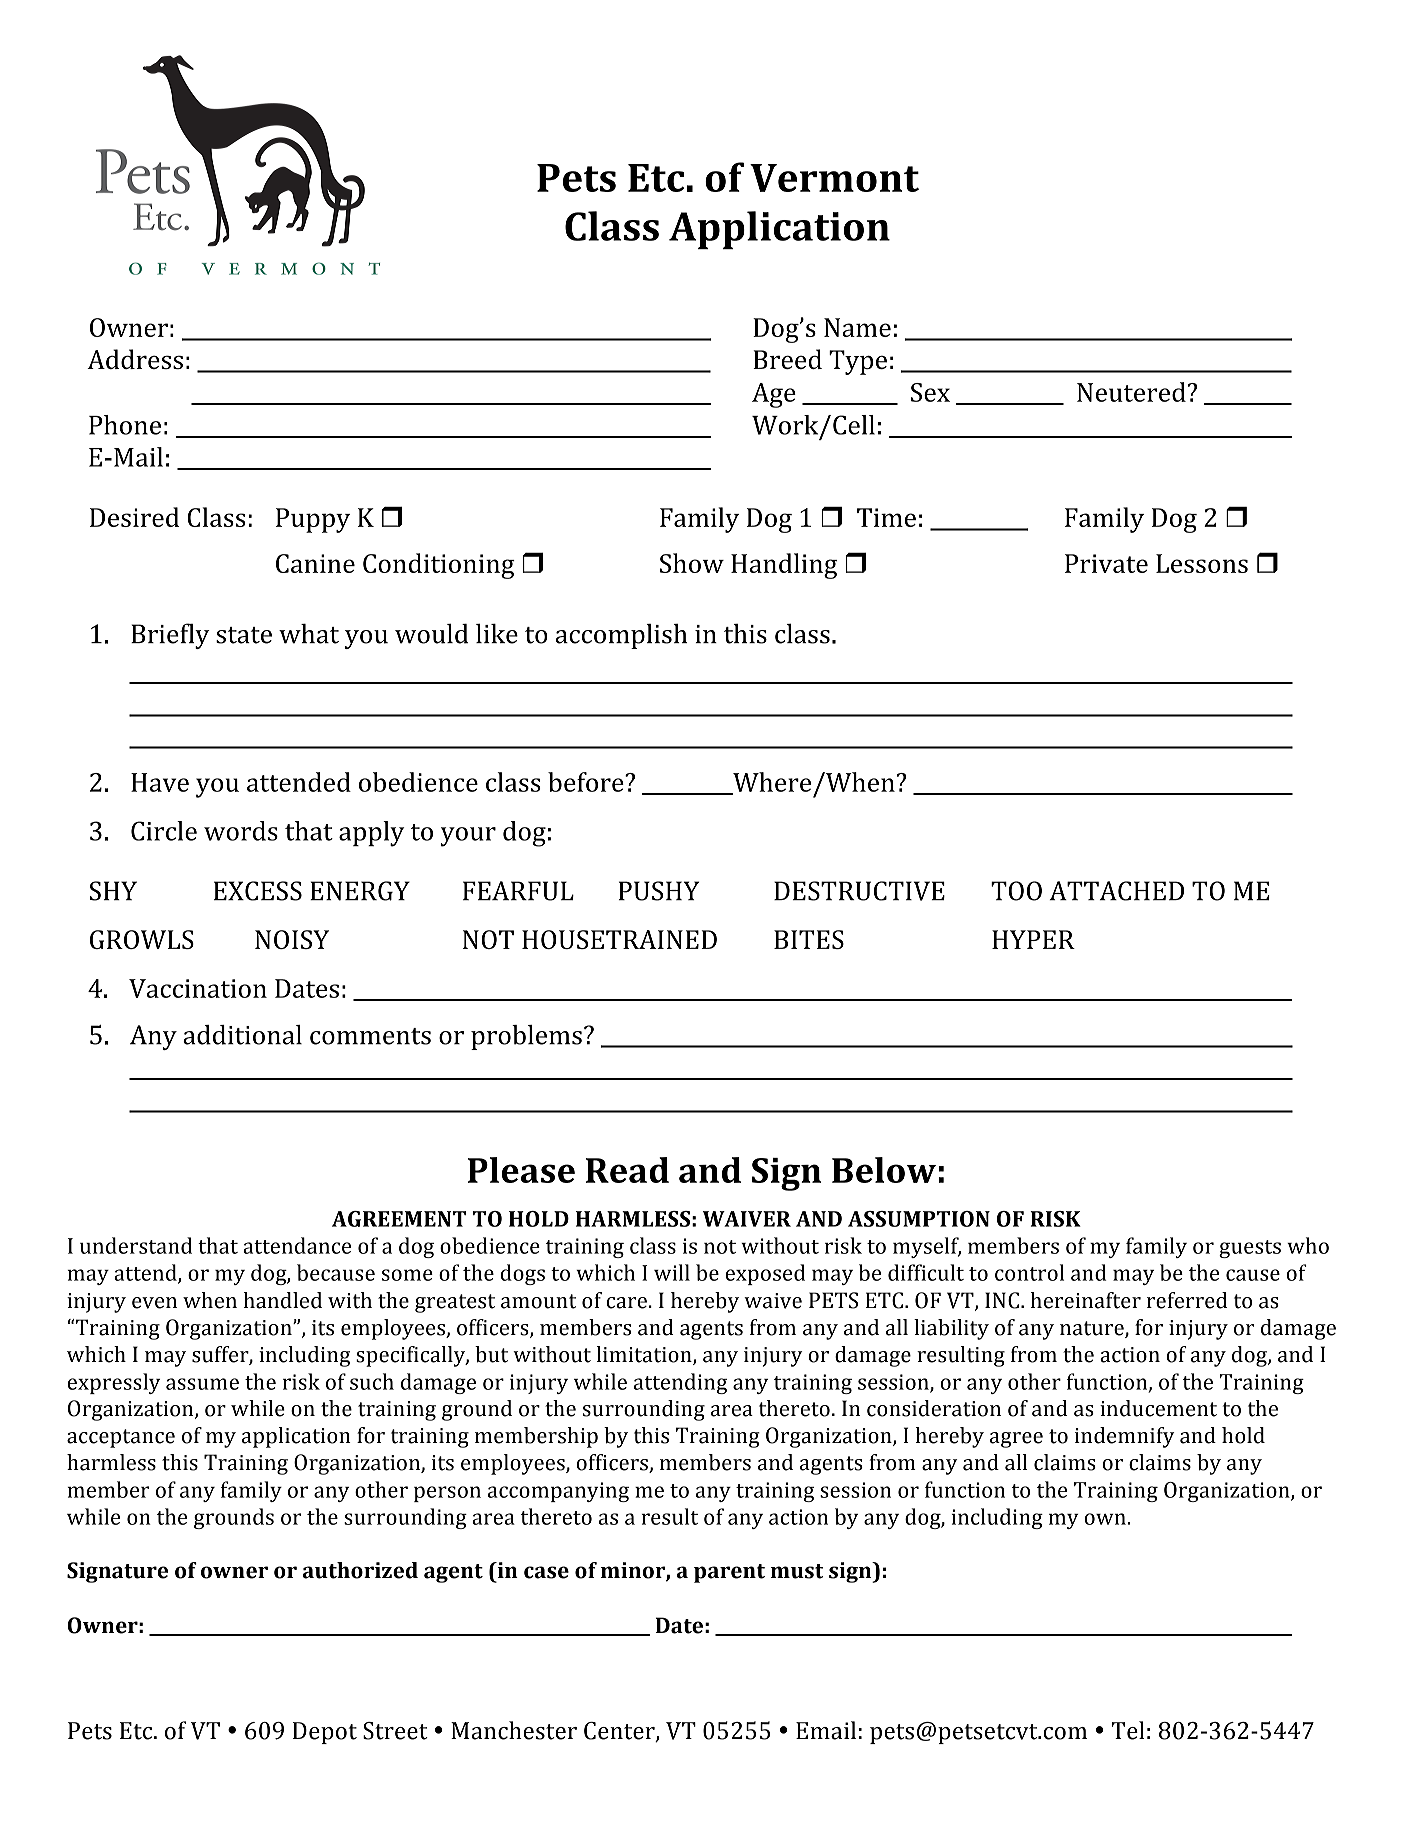  I want to click on Show, so click(692, 563).
